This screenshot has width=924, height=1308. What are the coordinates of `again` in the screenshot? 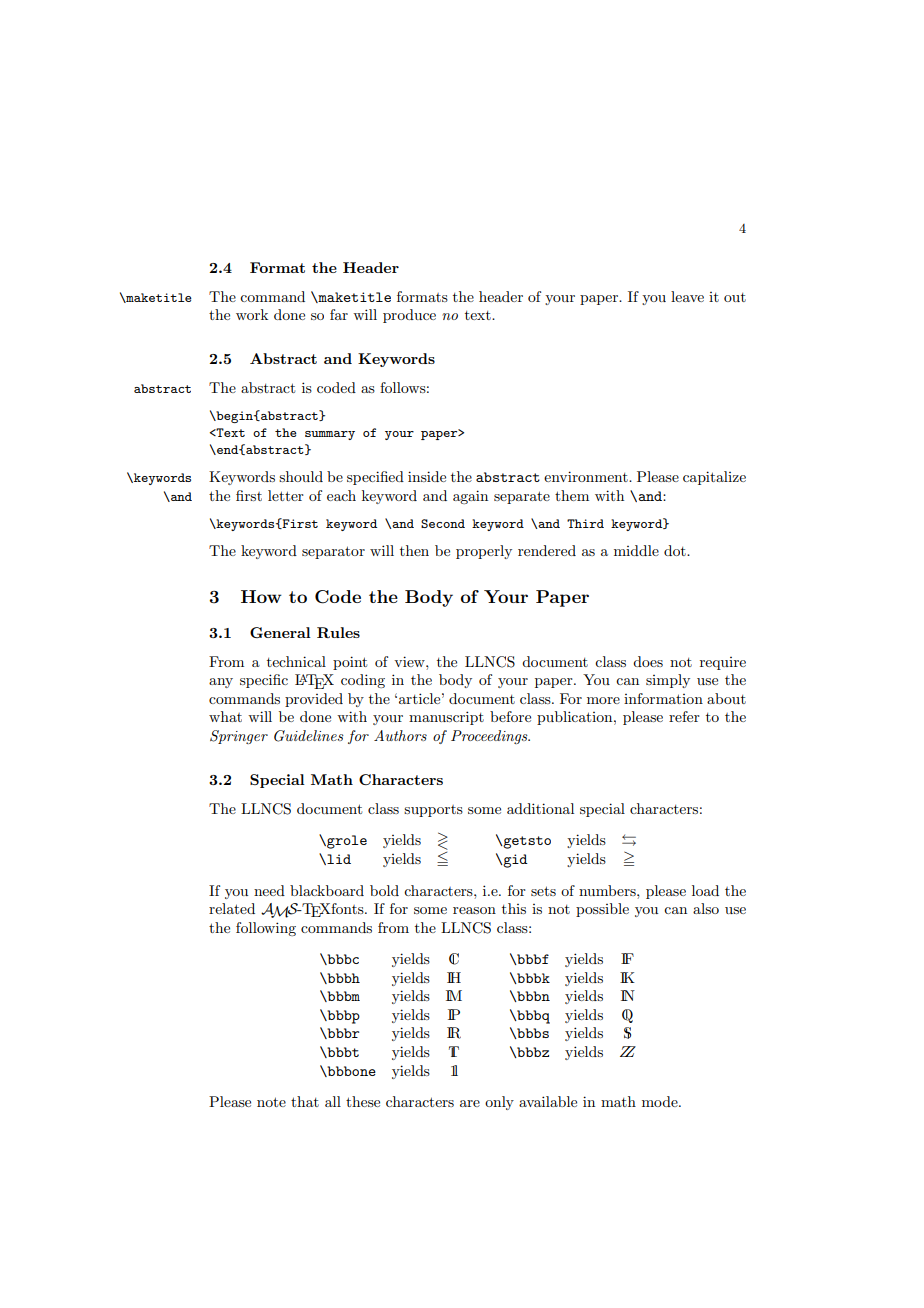 It's located at (470, 497).
